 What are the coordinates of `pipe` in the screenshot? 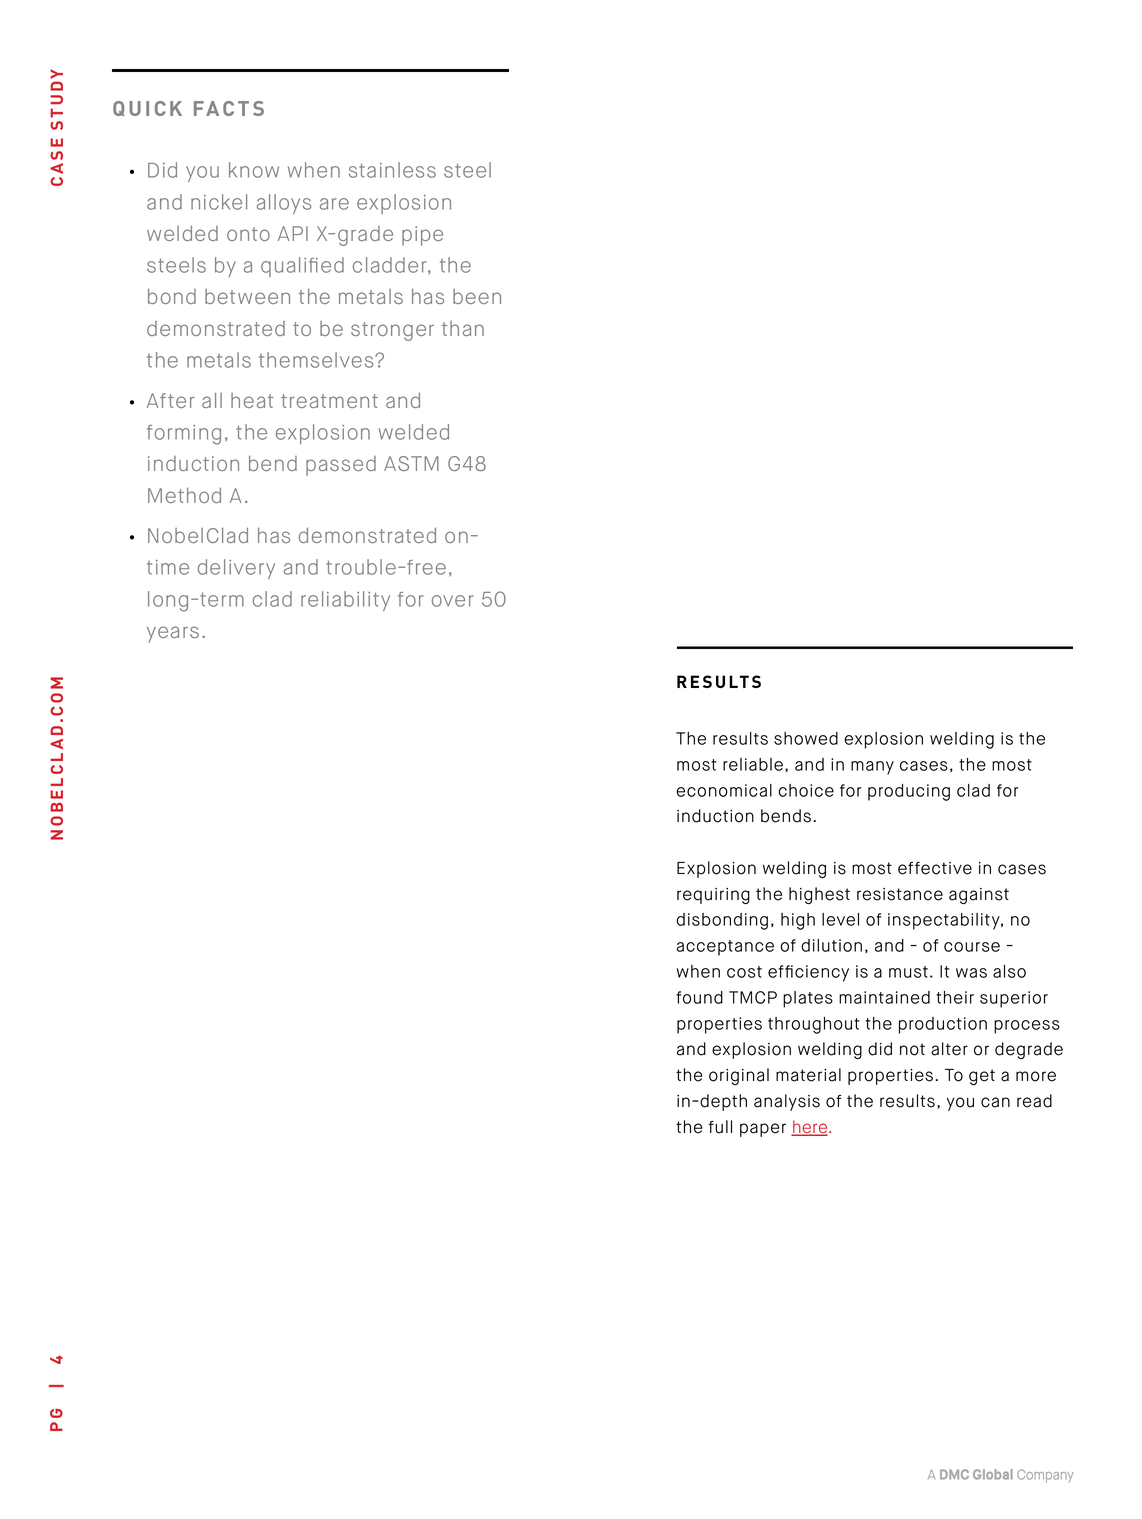 It's located at (422, 236).
